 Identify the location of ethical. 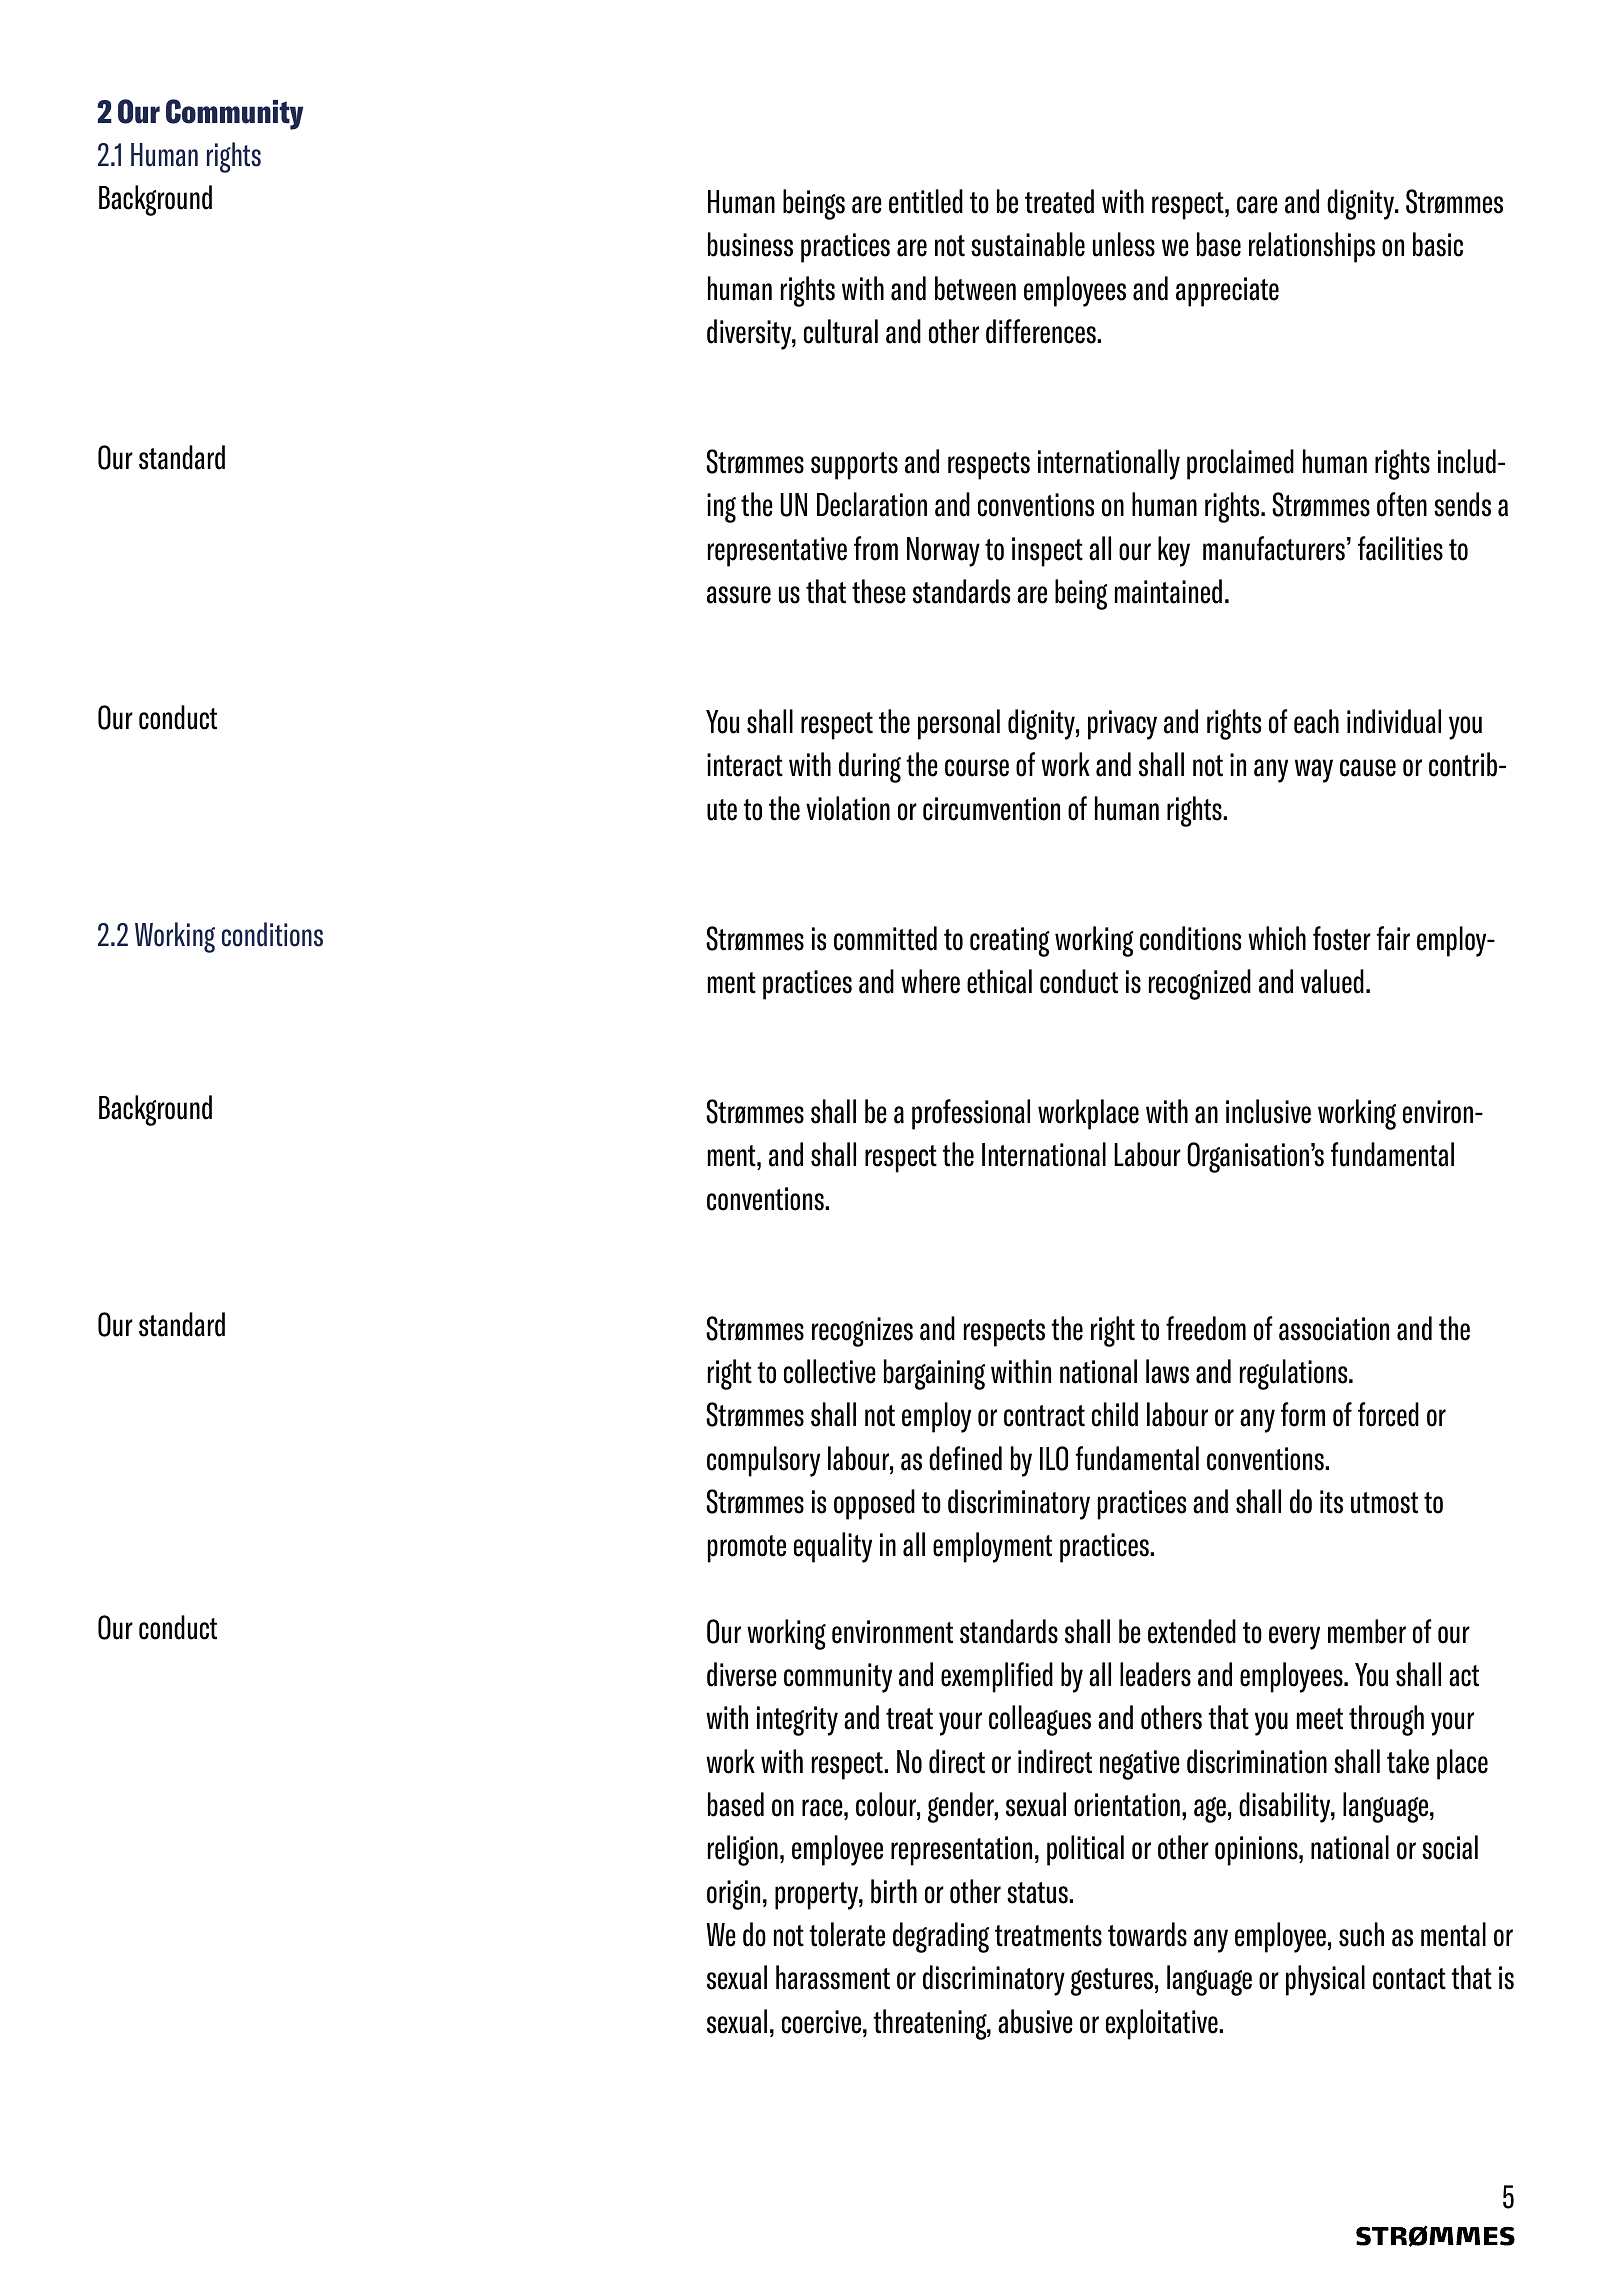
(999, 981).
